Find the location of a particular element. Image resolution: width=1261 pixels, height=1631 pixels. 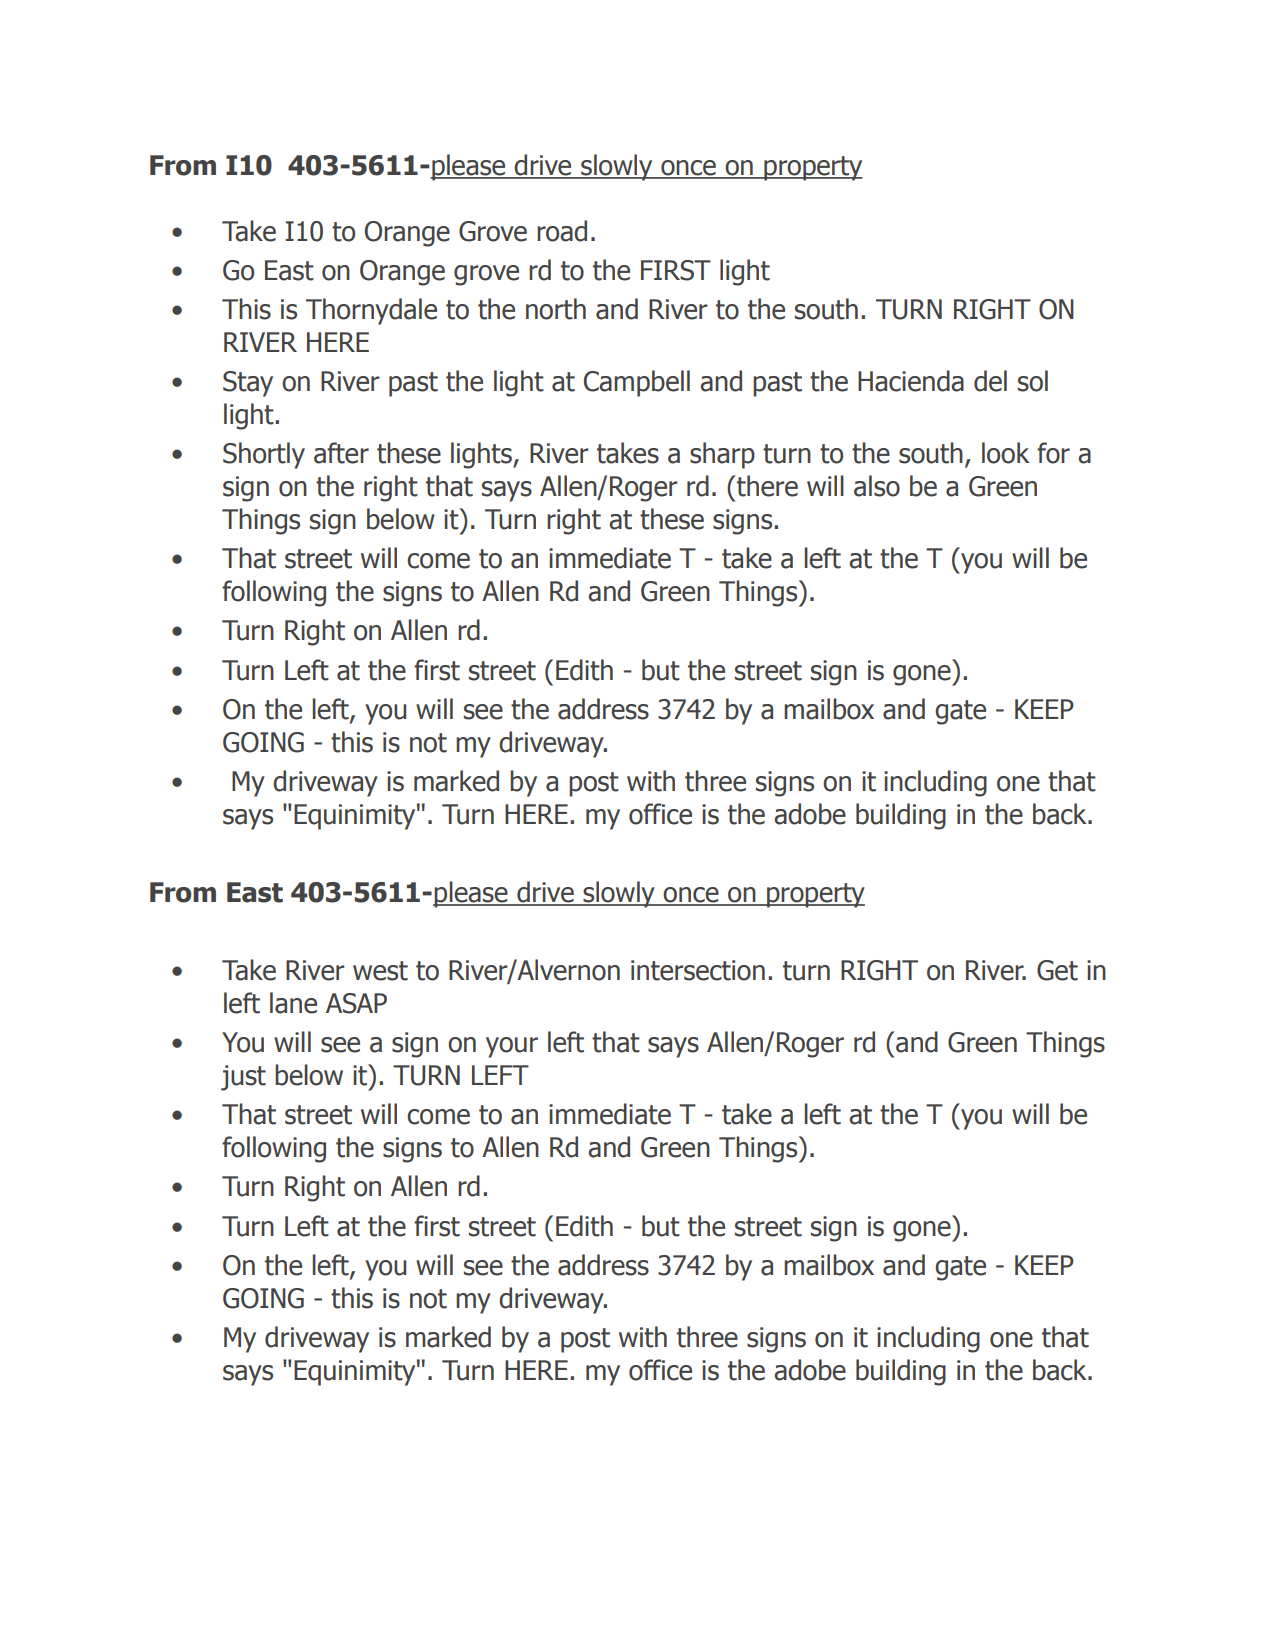

west is located at coordinates (380, 971).
